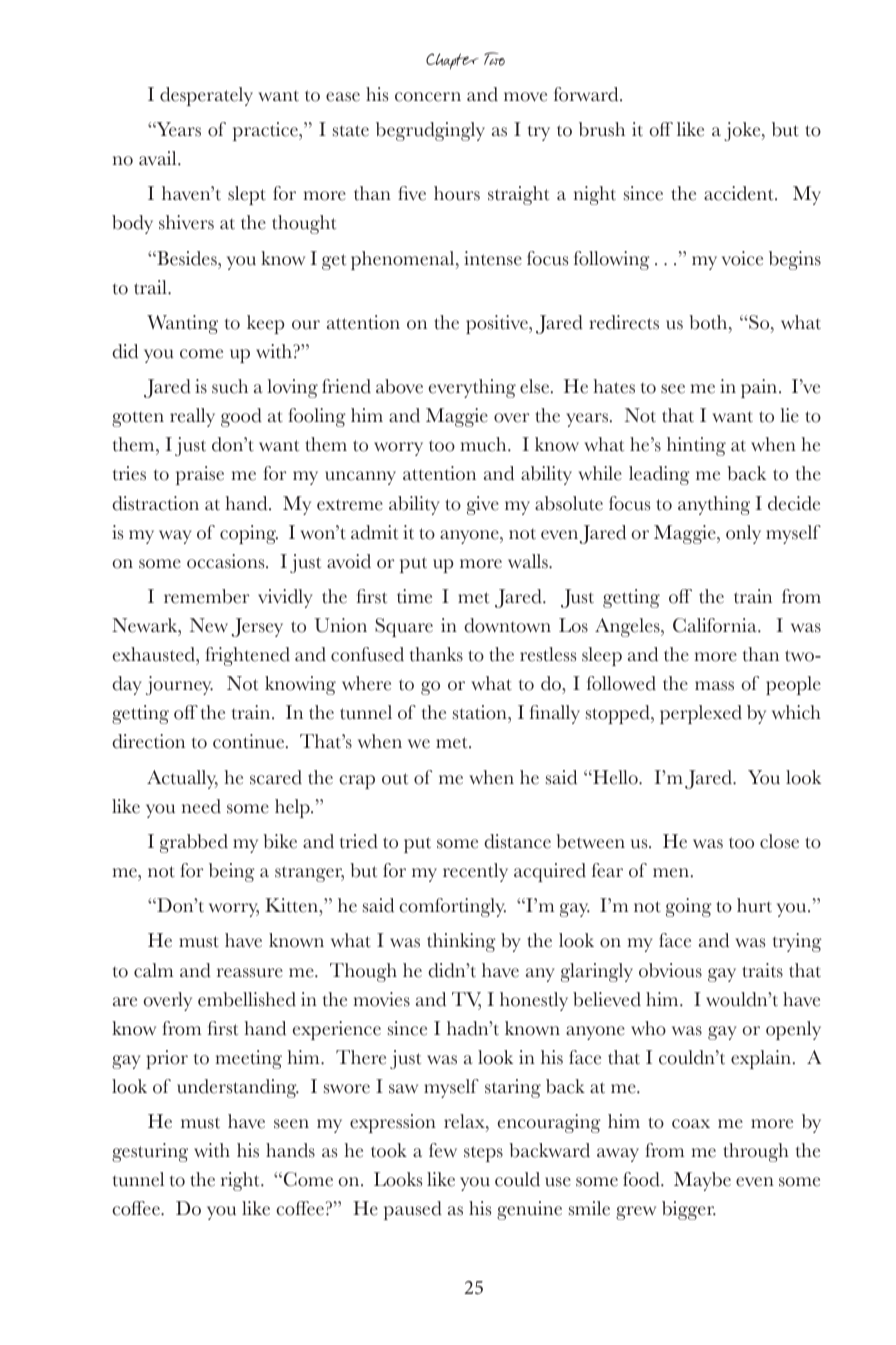  What do you see at coordinates (709, 322) in the document?
I see `both` at bounding box center [709, 322].
